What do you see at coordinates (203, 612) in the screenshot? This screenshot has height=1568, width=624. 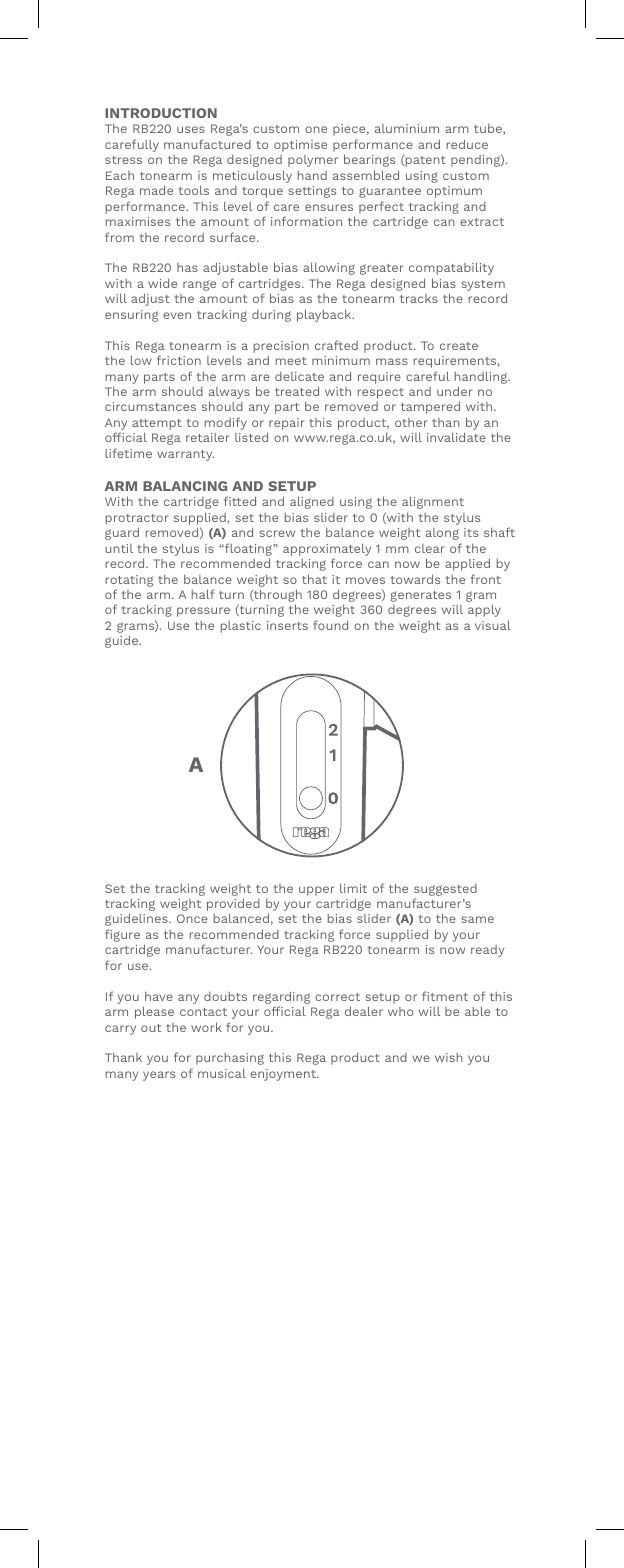 I see `pressure` at bounding box center [203, 612].
